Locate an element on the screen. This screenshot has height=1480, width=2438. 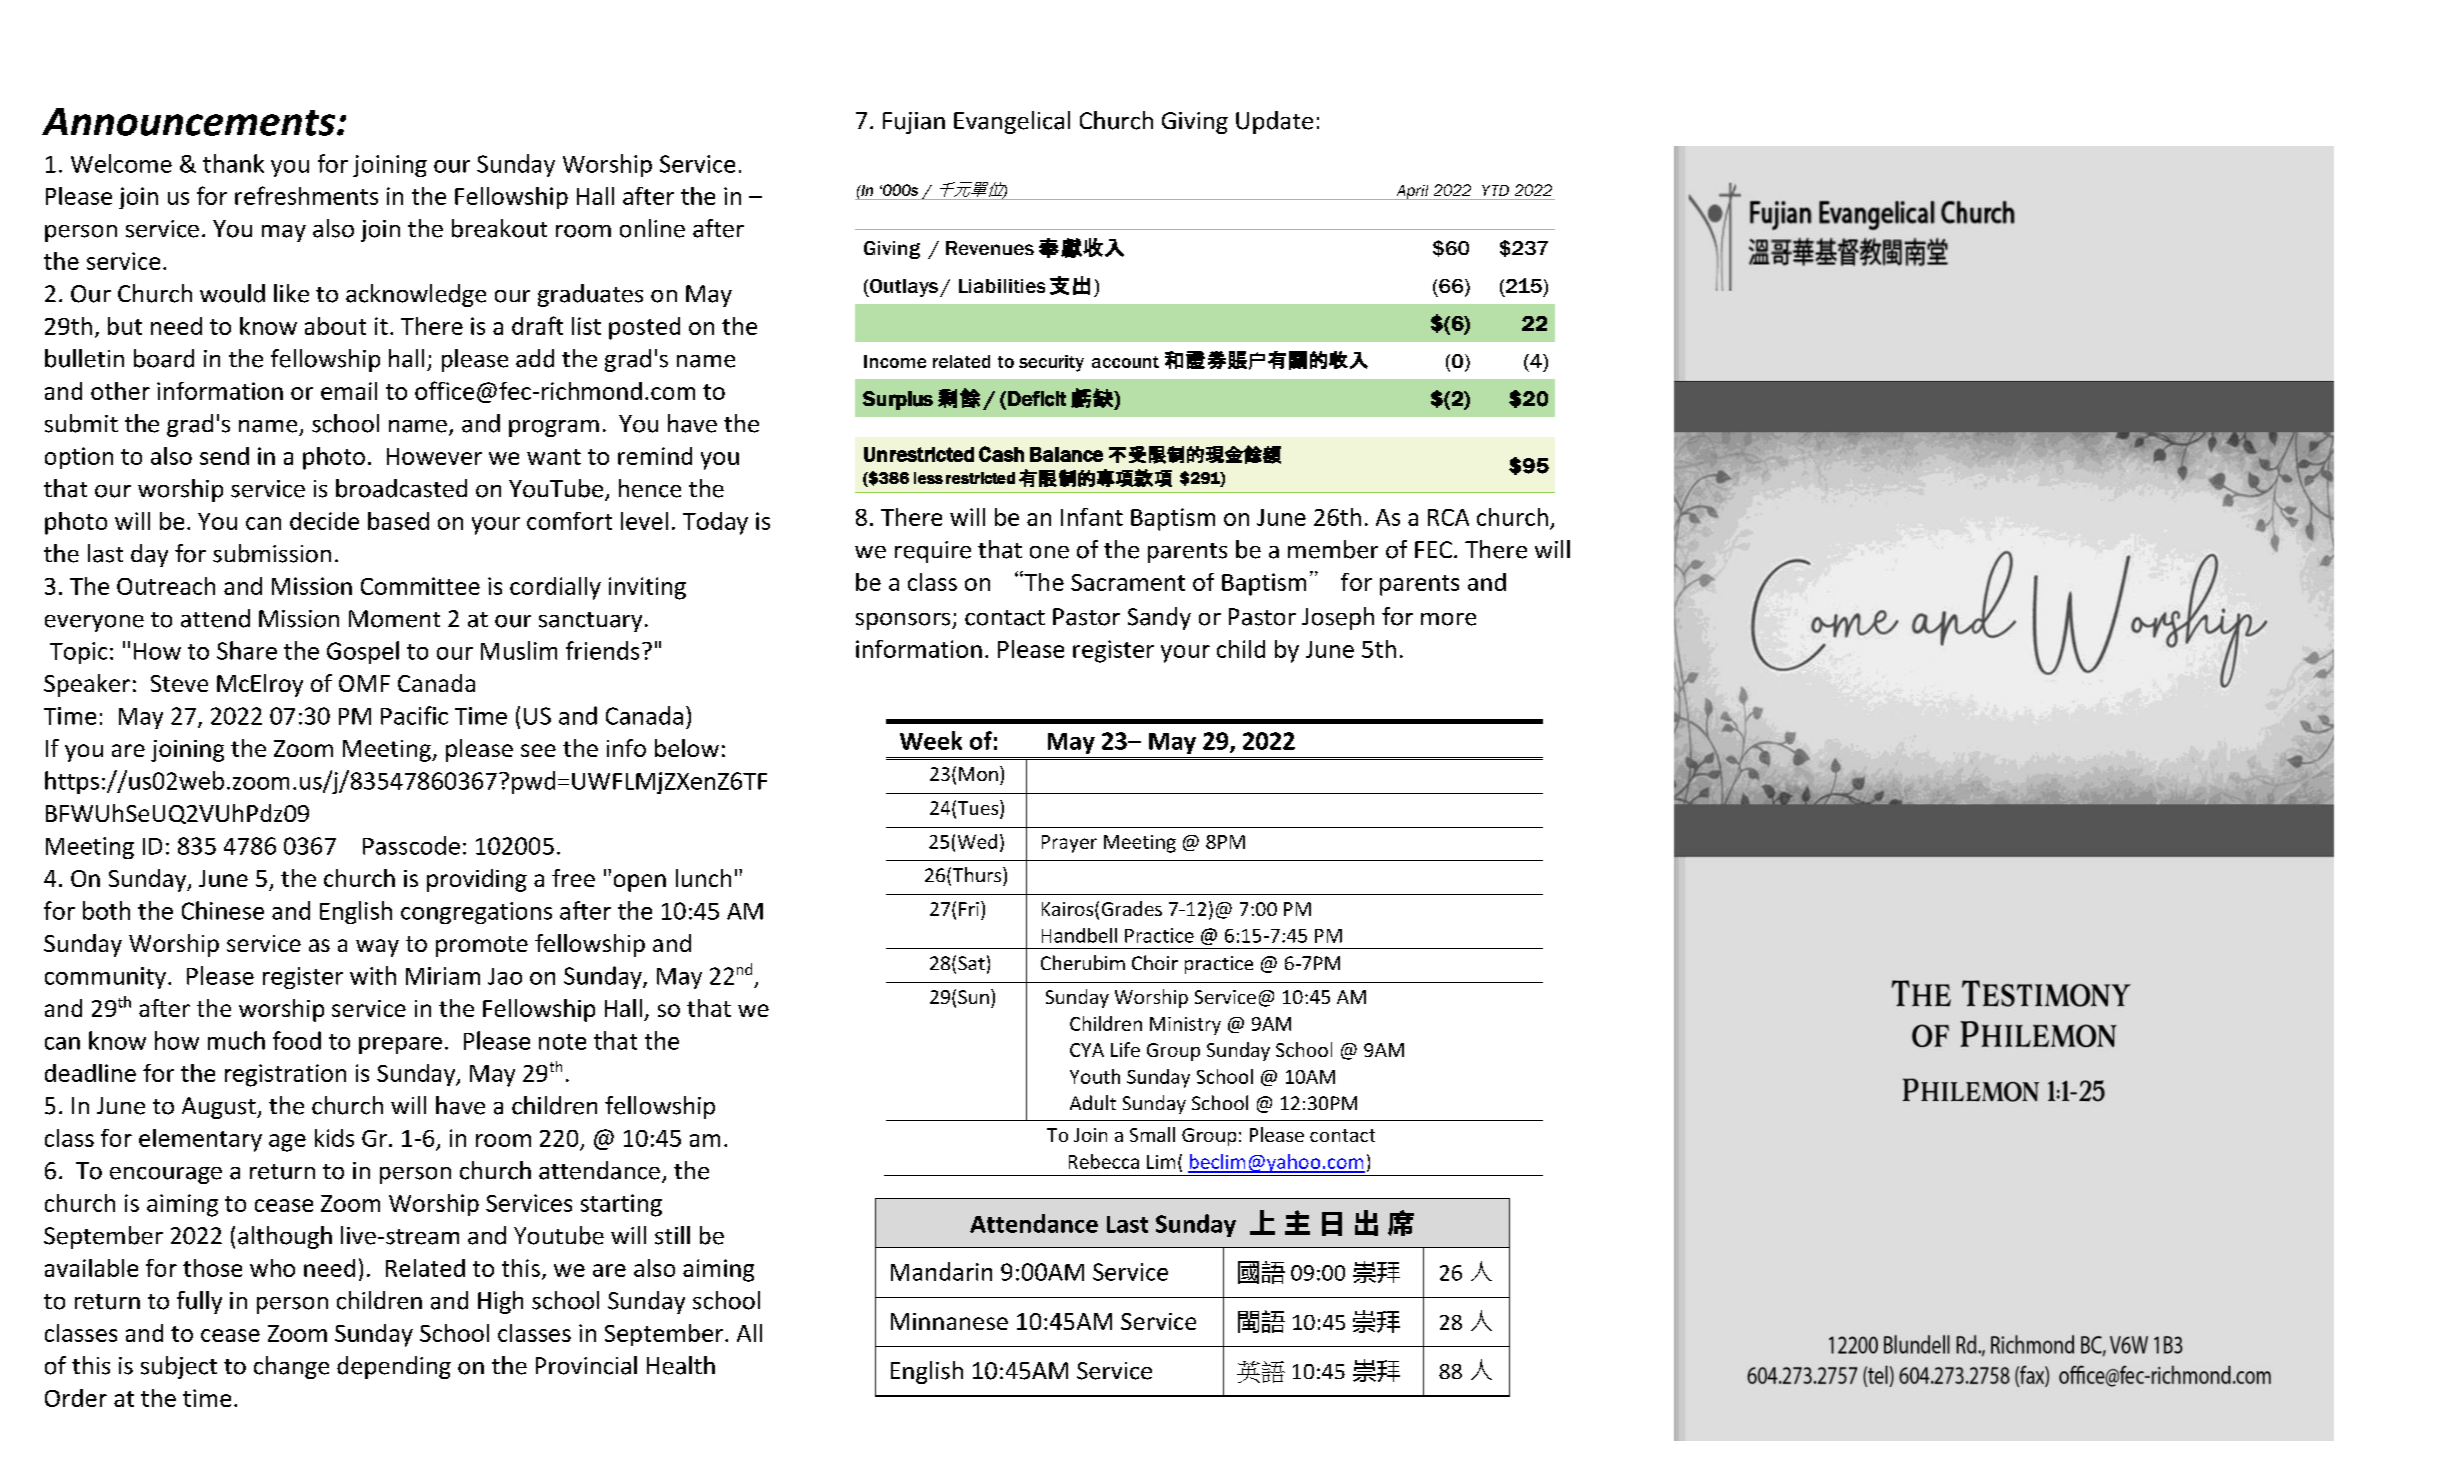
Today is located at coordinates (715, 523).
